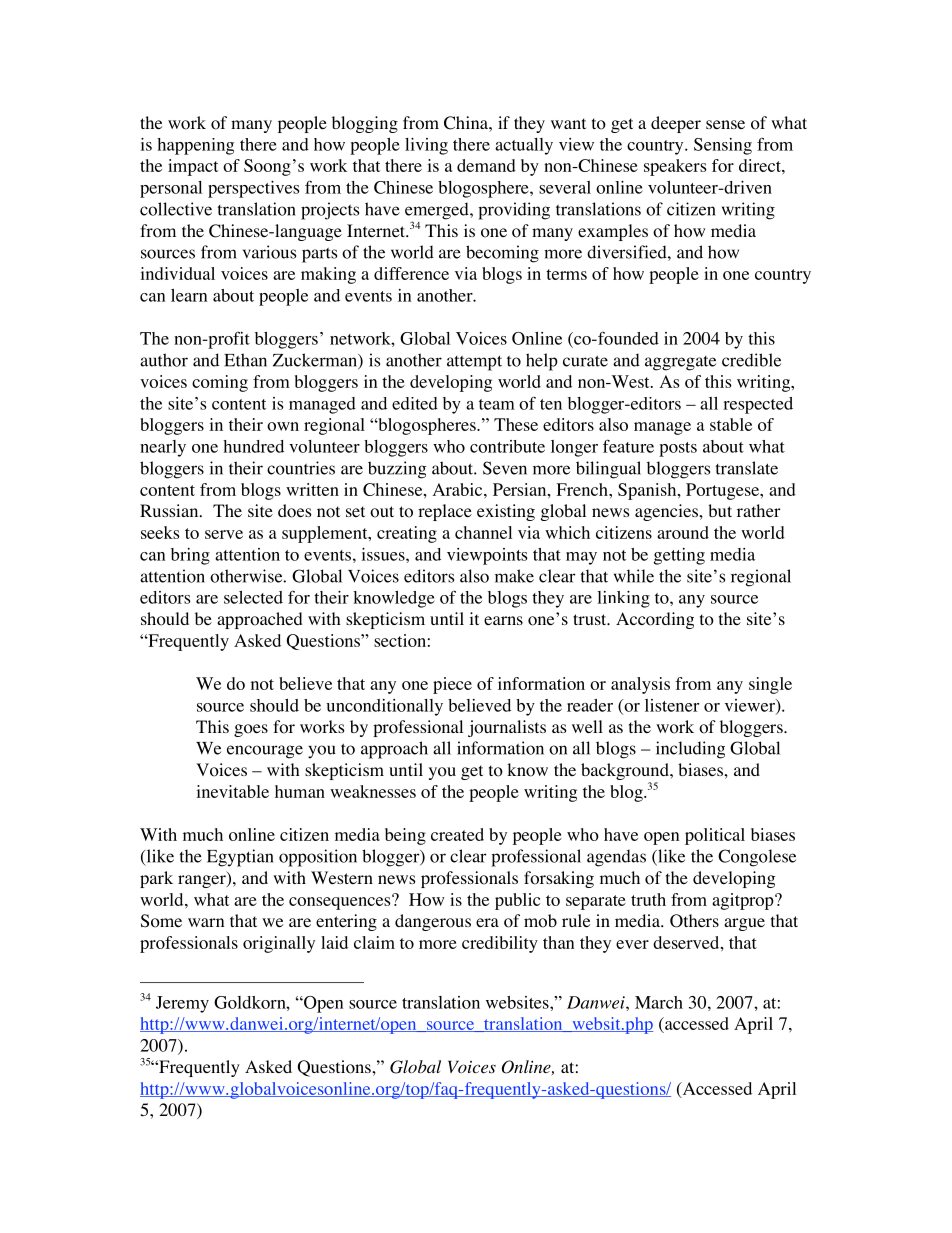  I want to click on demand, so click(486, 165).
